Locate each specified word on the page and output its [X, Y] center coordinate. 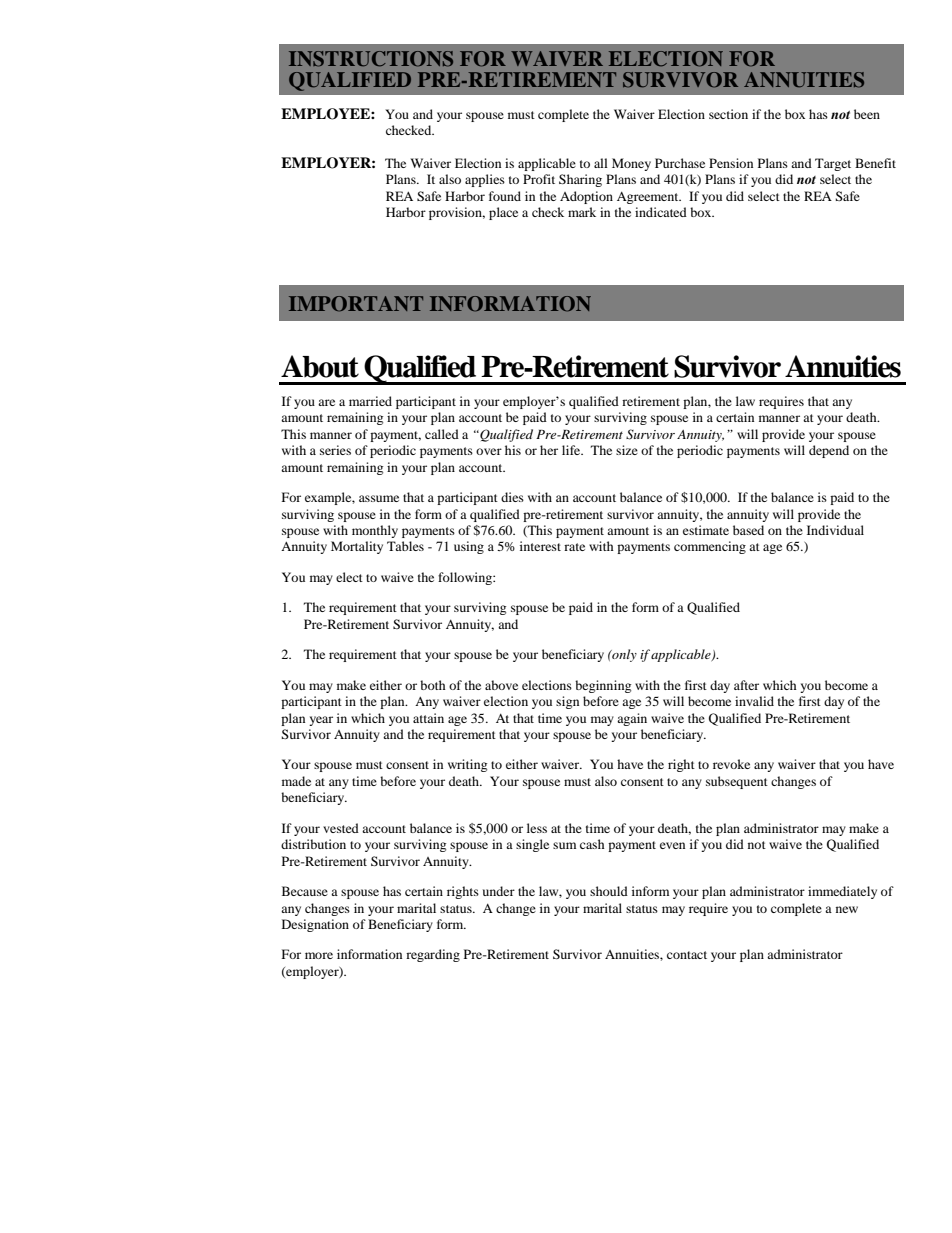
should [609, 891]
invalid [754, 701]
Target [833, 164]
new [847, 909]
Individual [835, 530]
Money [631, 164]
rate [574, 547]
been [867, 114]
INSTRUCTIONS [371, 59]
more [319, 955]
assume [379, 498]
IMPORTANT [356, 304]
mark [582, 212]
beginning [603, 686]
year [321, 721]
